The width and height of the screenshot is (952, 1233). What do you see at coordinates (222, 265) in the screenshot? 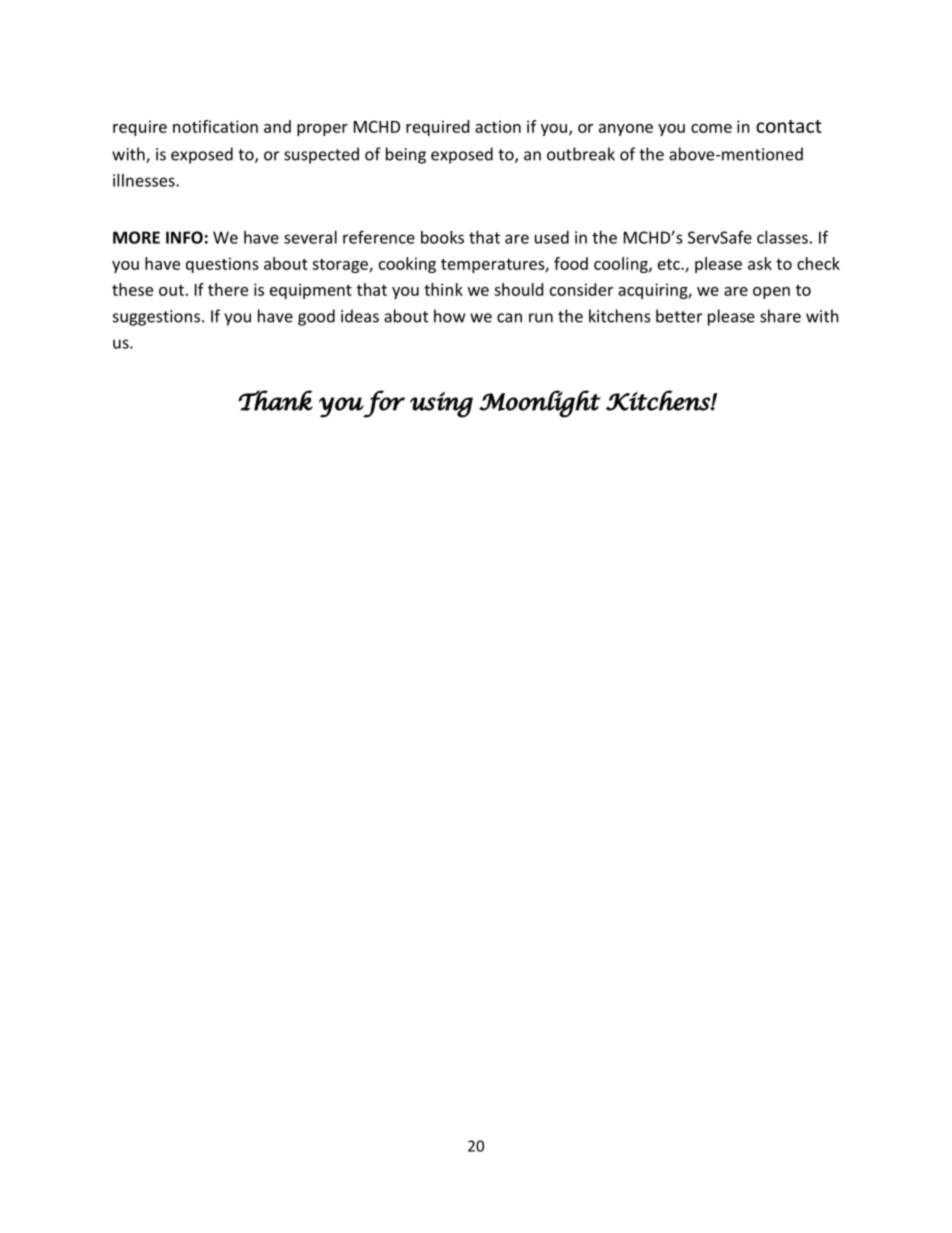
I see `questions` at bounding box center [222, 265].
